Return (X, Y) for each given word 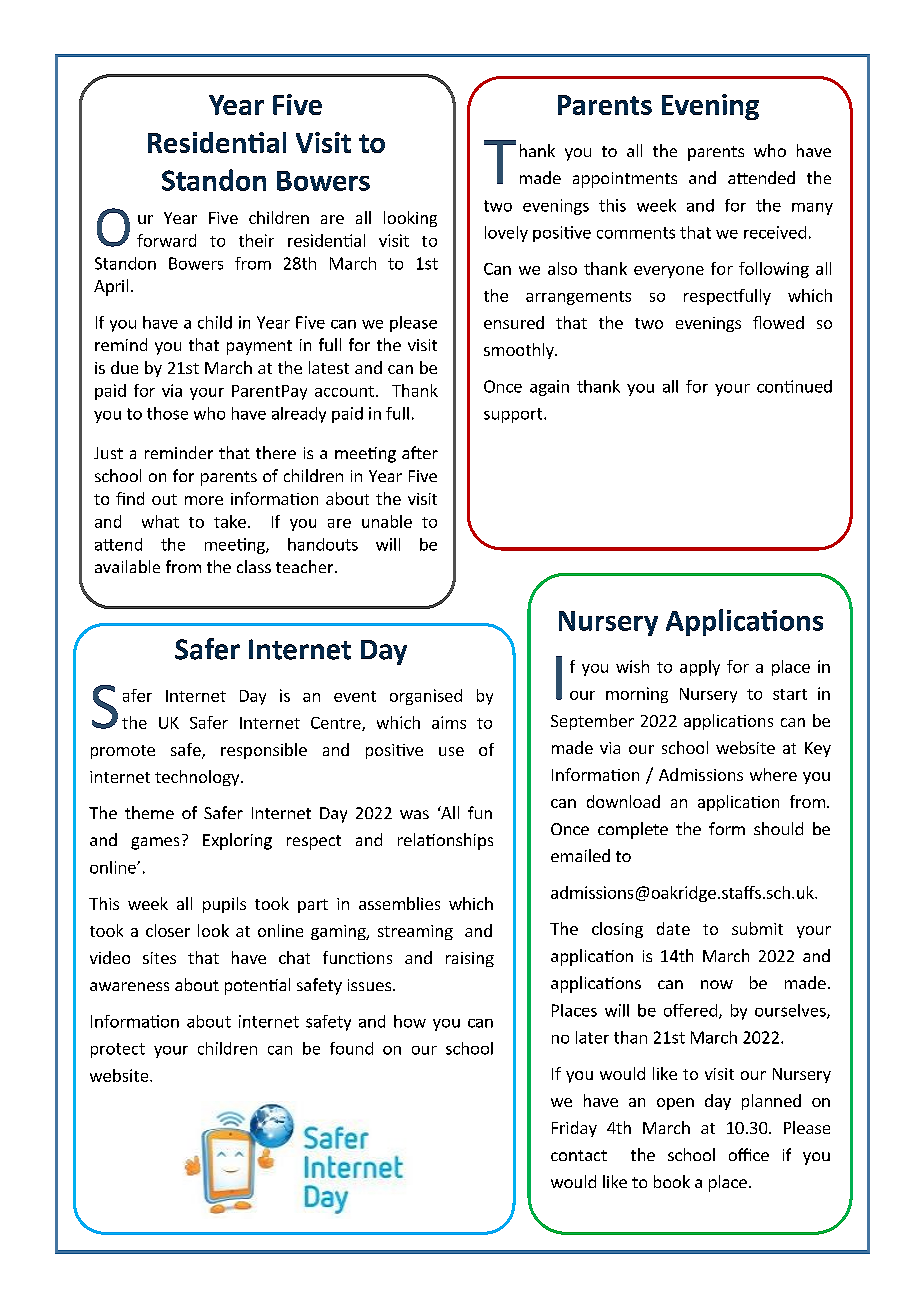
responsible (264, 751)
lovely (506, 234)
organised (426, 697)
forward (166, 240)
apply (700, 668)
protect (118, 1050)
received (775, 232)
